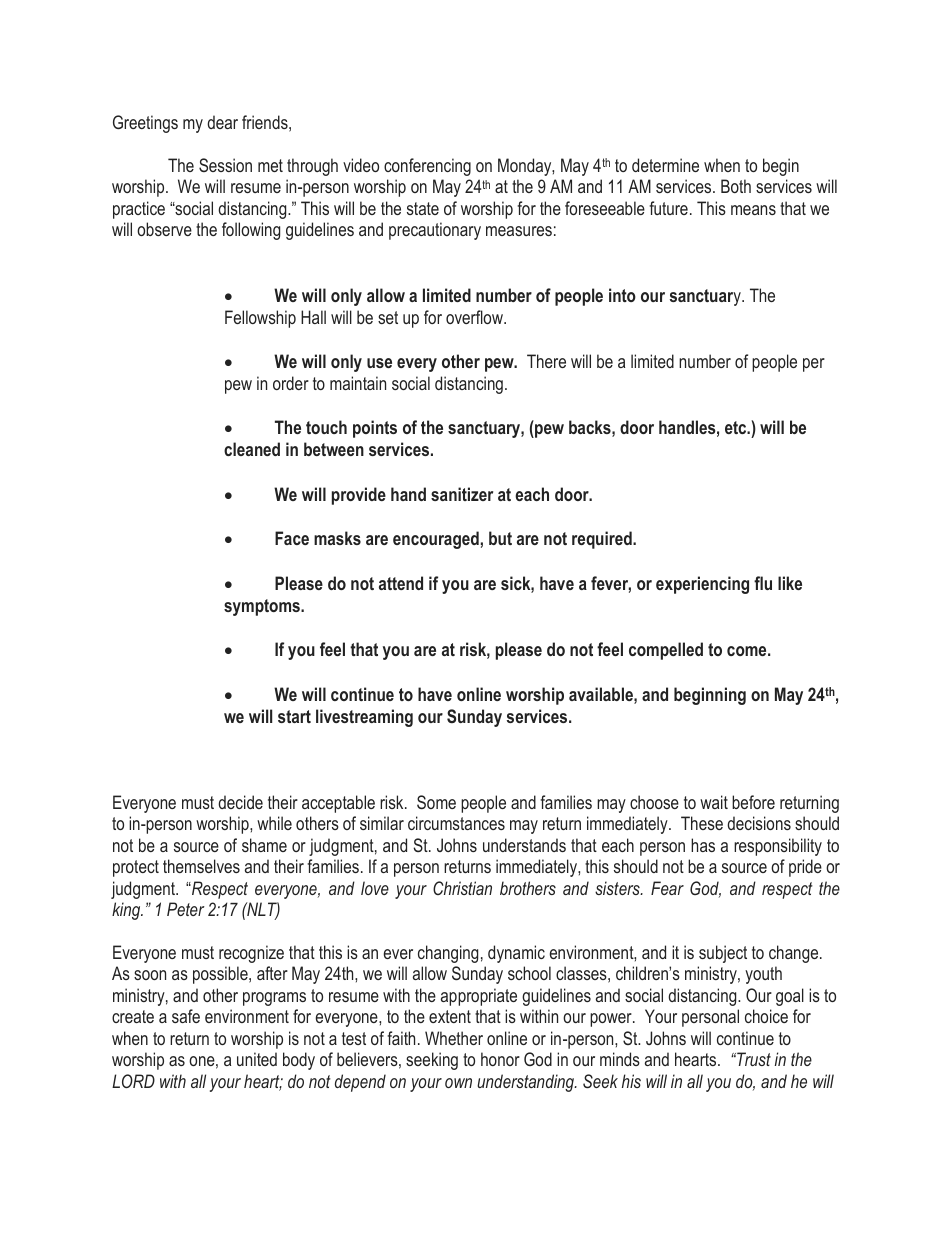 The image size is (952, 1233). Describe the element at coordinates (736, 186) in the document. I see `Both` at that location.
